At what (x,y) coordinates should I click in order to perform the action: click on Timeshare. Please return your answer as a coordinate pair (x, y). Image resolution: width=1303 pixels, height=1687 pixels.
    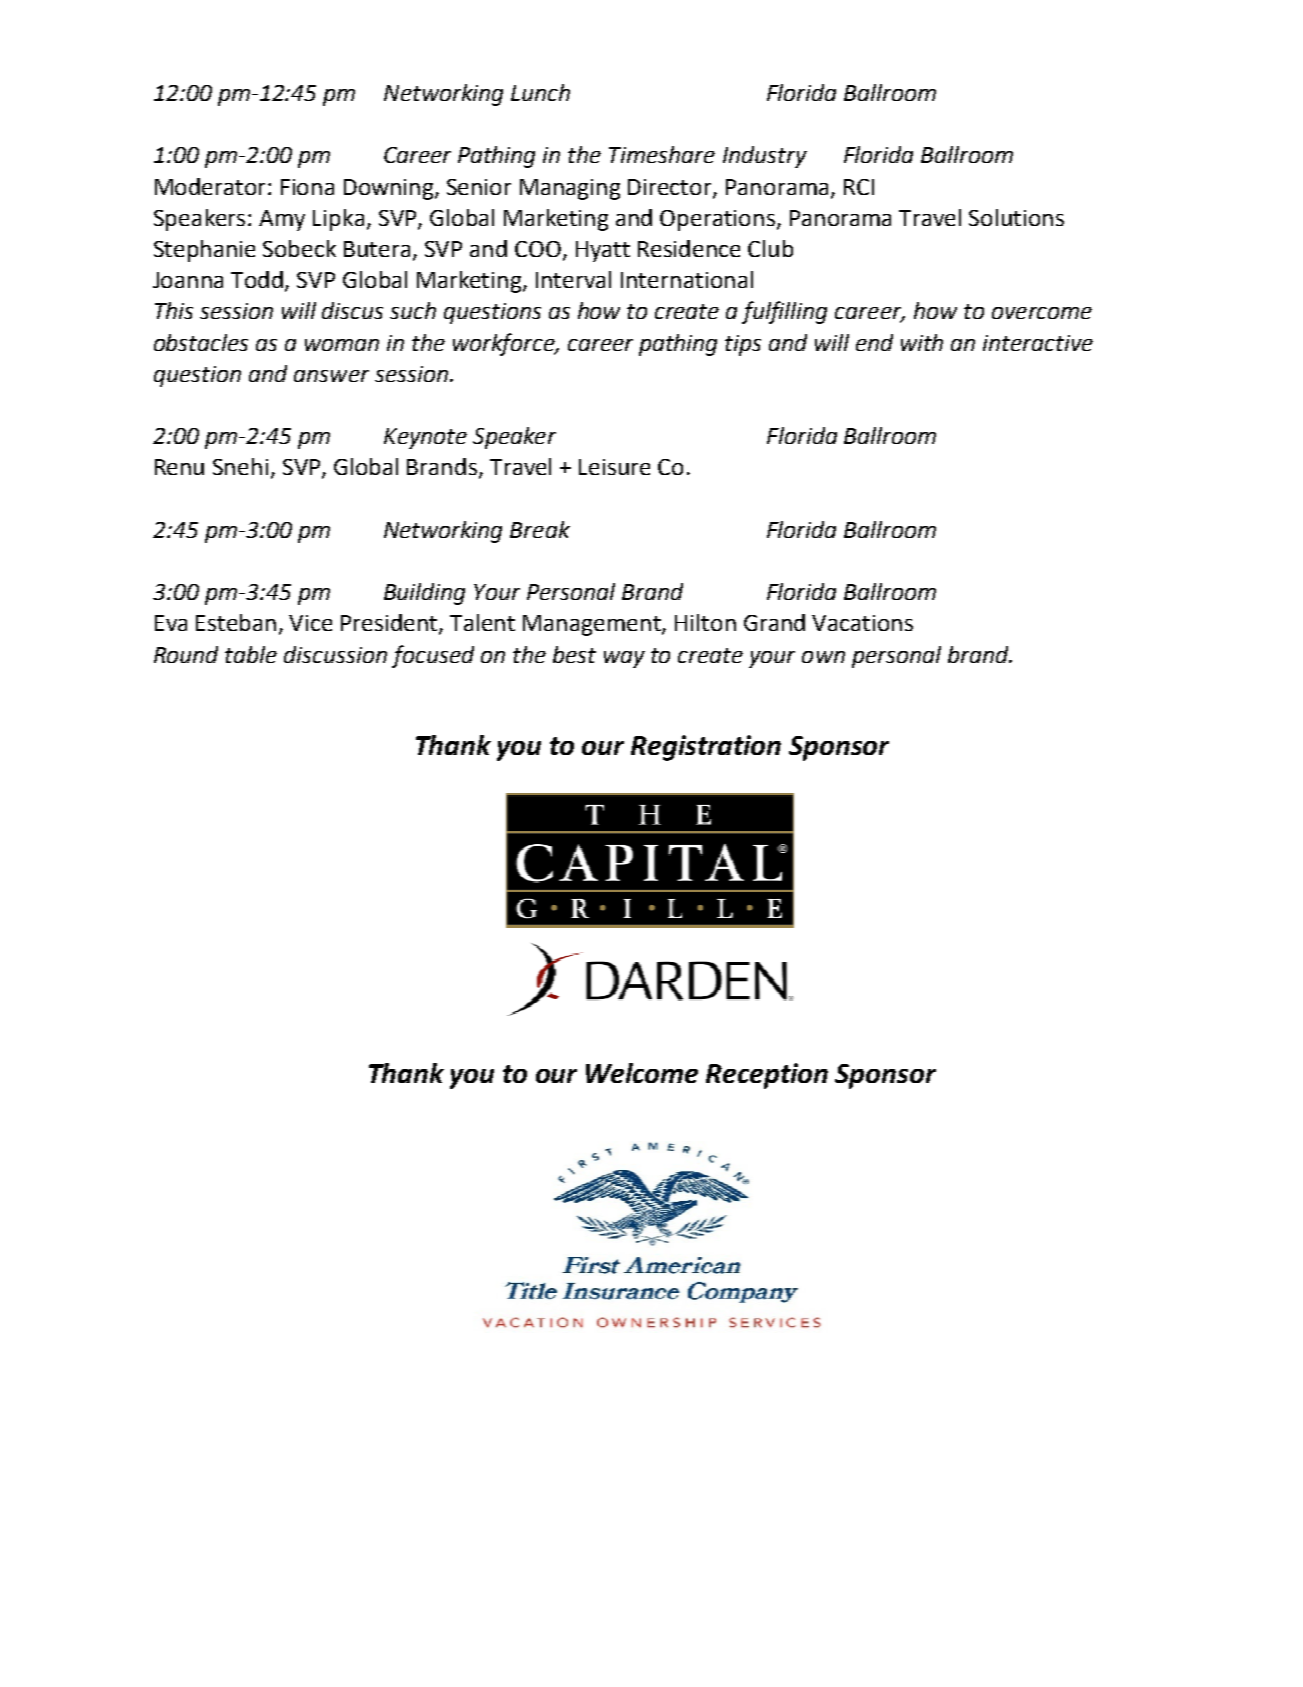
    Looking at the image, I should click on (662, 154).
